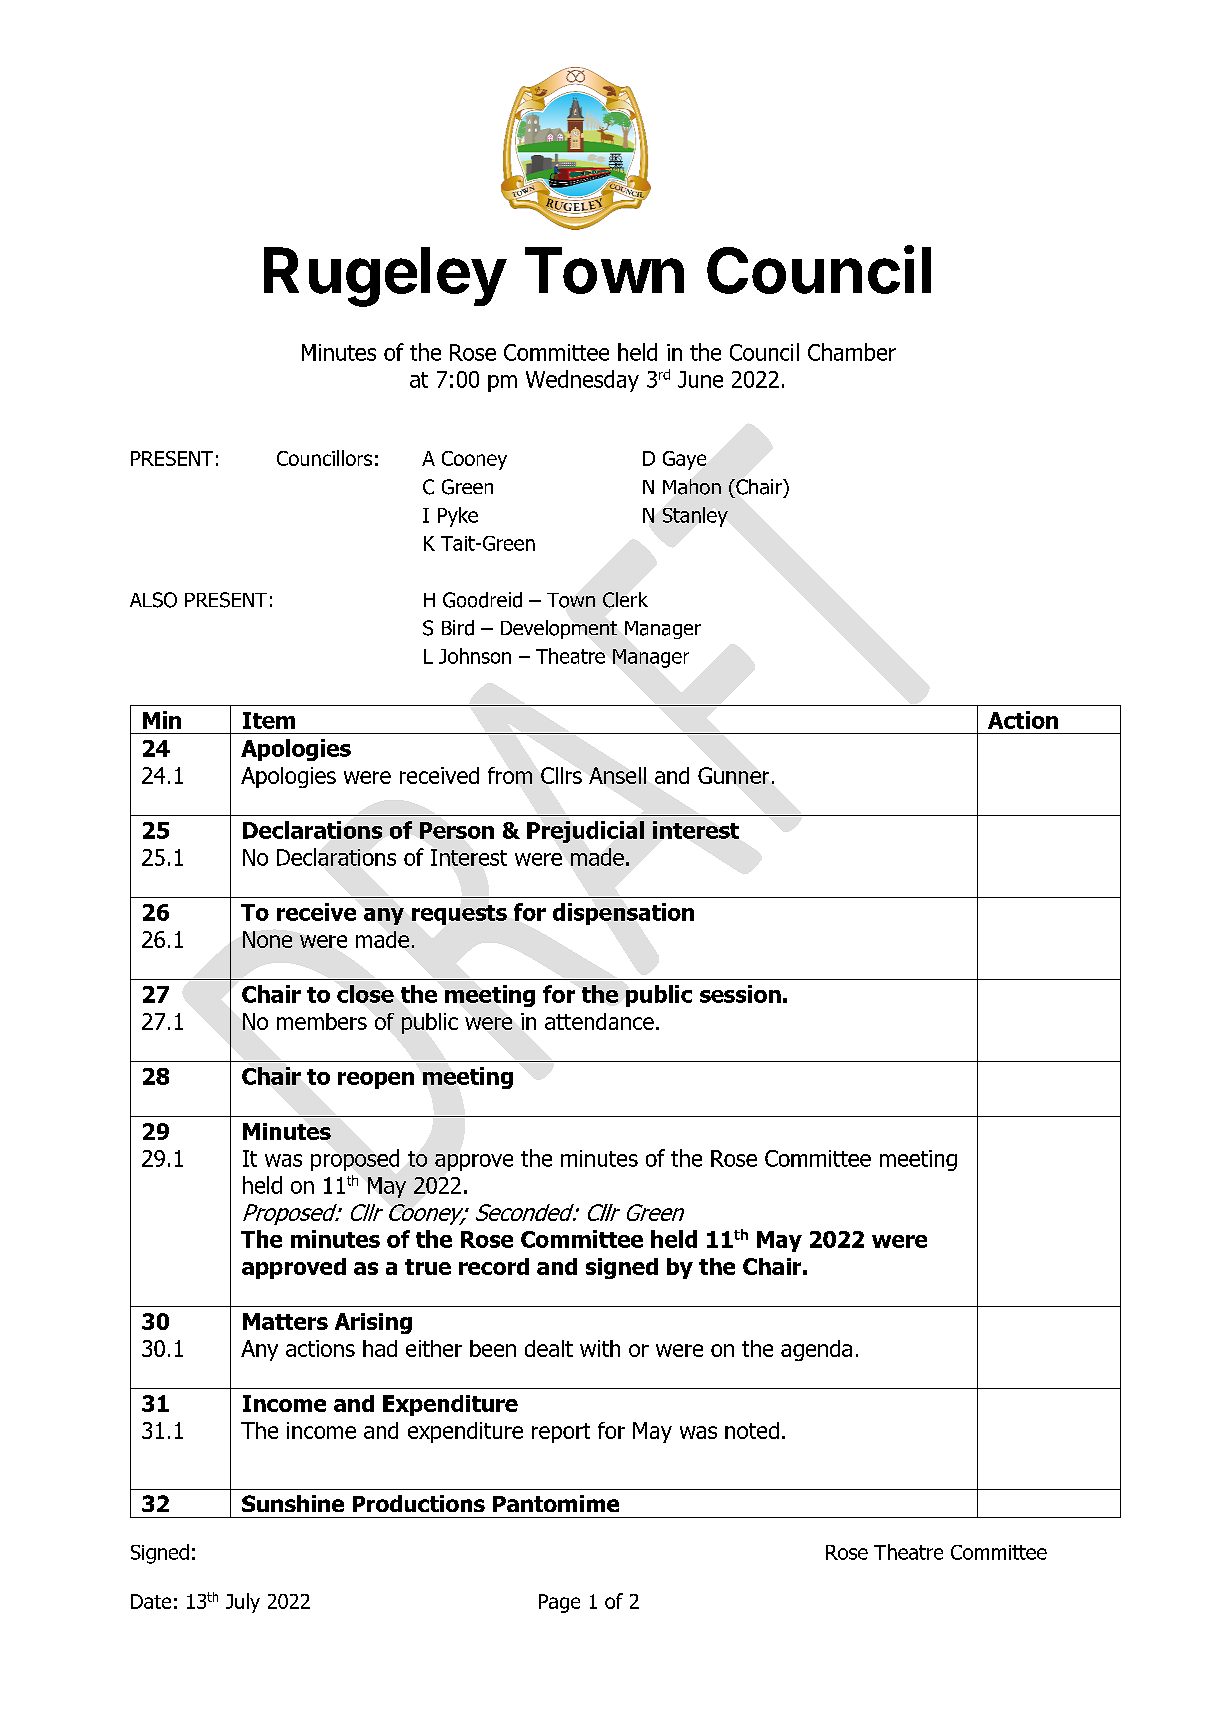 The height and width of the screenshot is (1712, 1210). Describe the element at coordinates (153, 600) in the screenshot. I see `ALSO` at that location.
